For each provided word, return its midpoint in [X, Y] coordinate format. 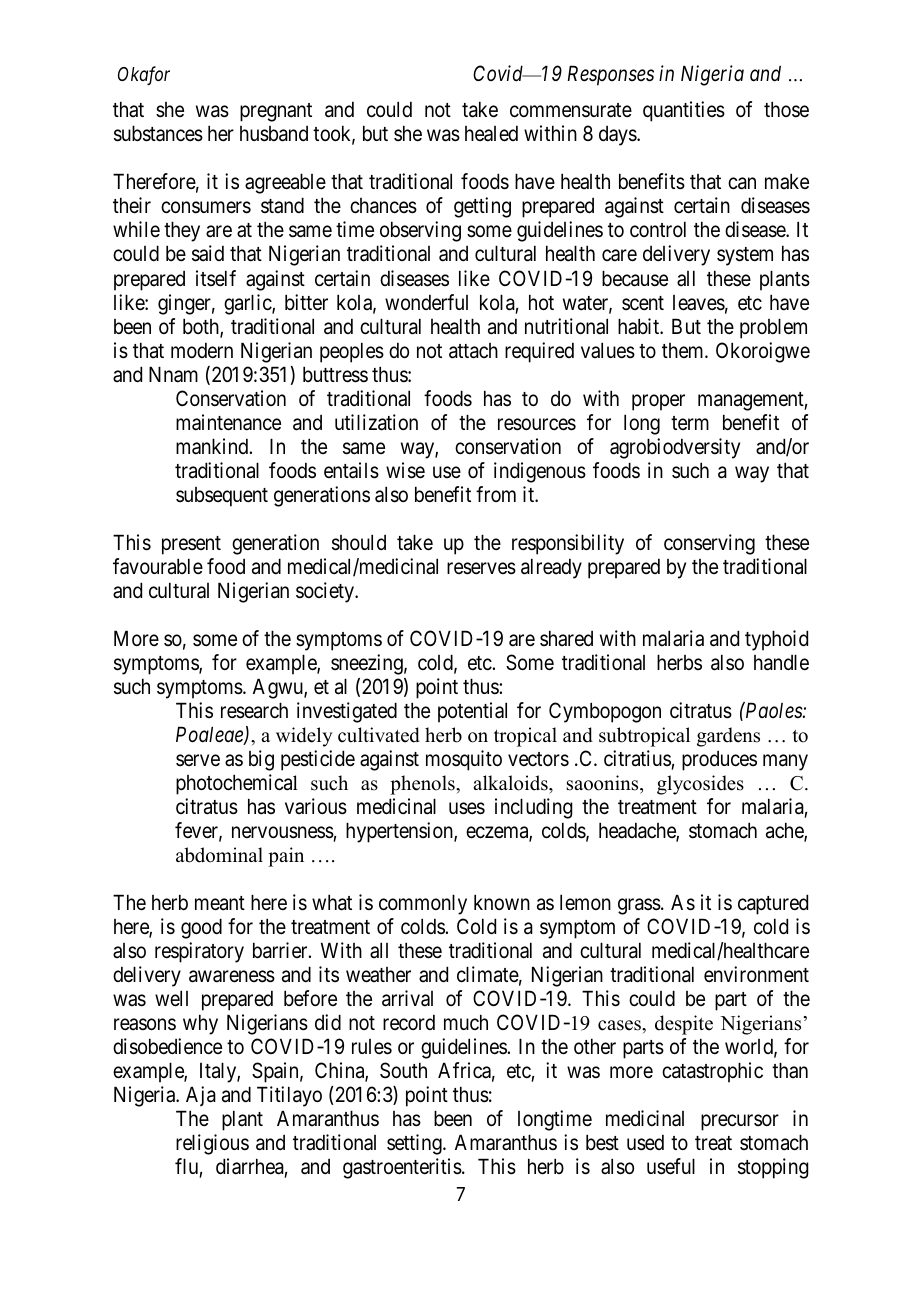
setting [415, 1144]
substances [158, 133]
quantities [684, 111]
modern [202, 350]
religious [212, 1144]
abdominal [219, 855]
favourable [158, 566]
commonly [423, 904]
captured [773, 904]
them [684, 350]
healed [491, 133]
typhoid [776, 640]
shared [566, 638]
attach [473, 351]
